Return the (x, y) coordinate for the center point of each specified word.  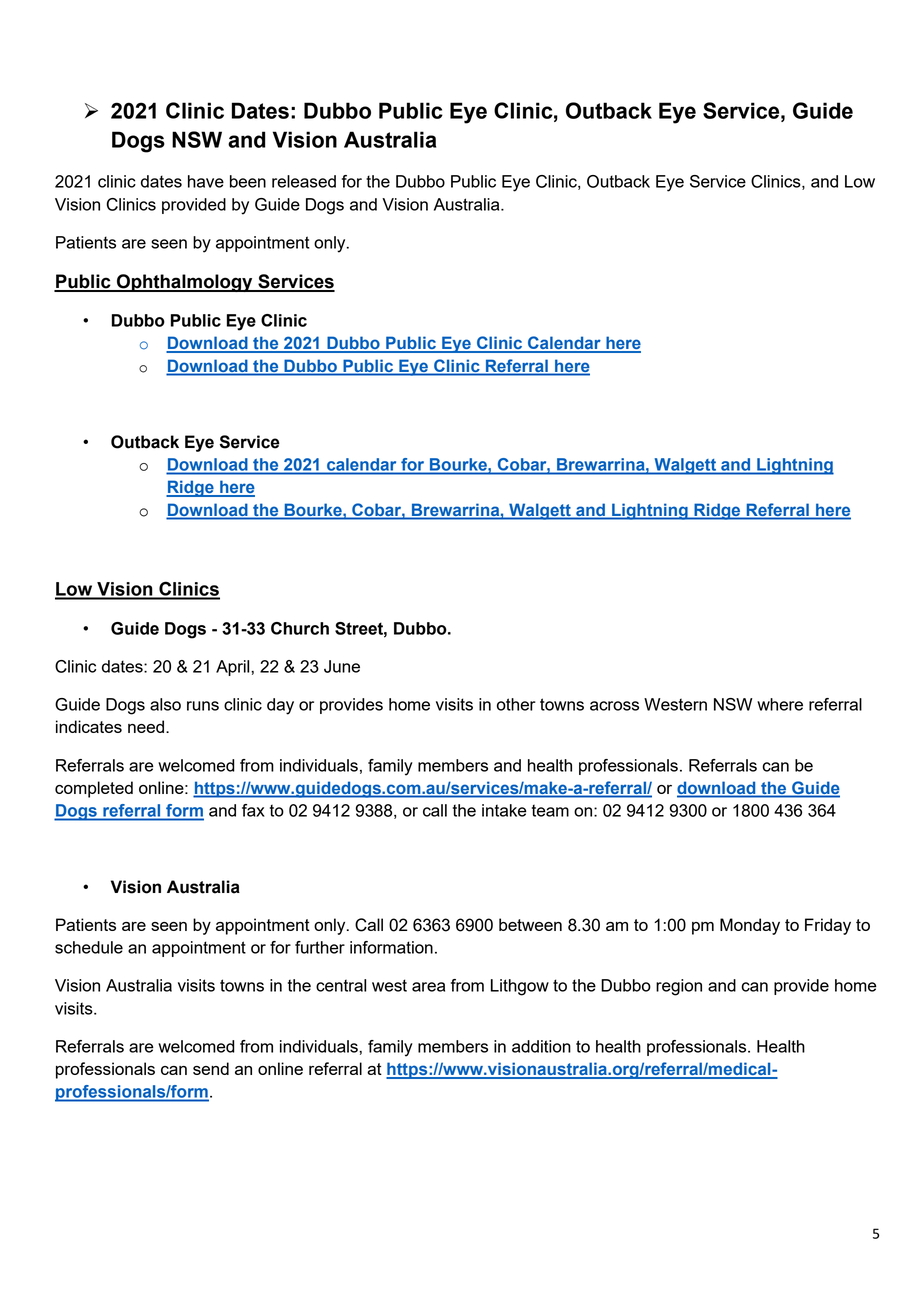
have (206, 181)
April (234, 668)
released (304, 181)
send (211, 1068)
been (248, 181)
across (614, 706)
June (342, 666)
